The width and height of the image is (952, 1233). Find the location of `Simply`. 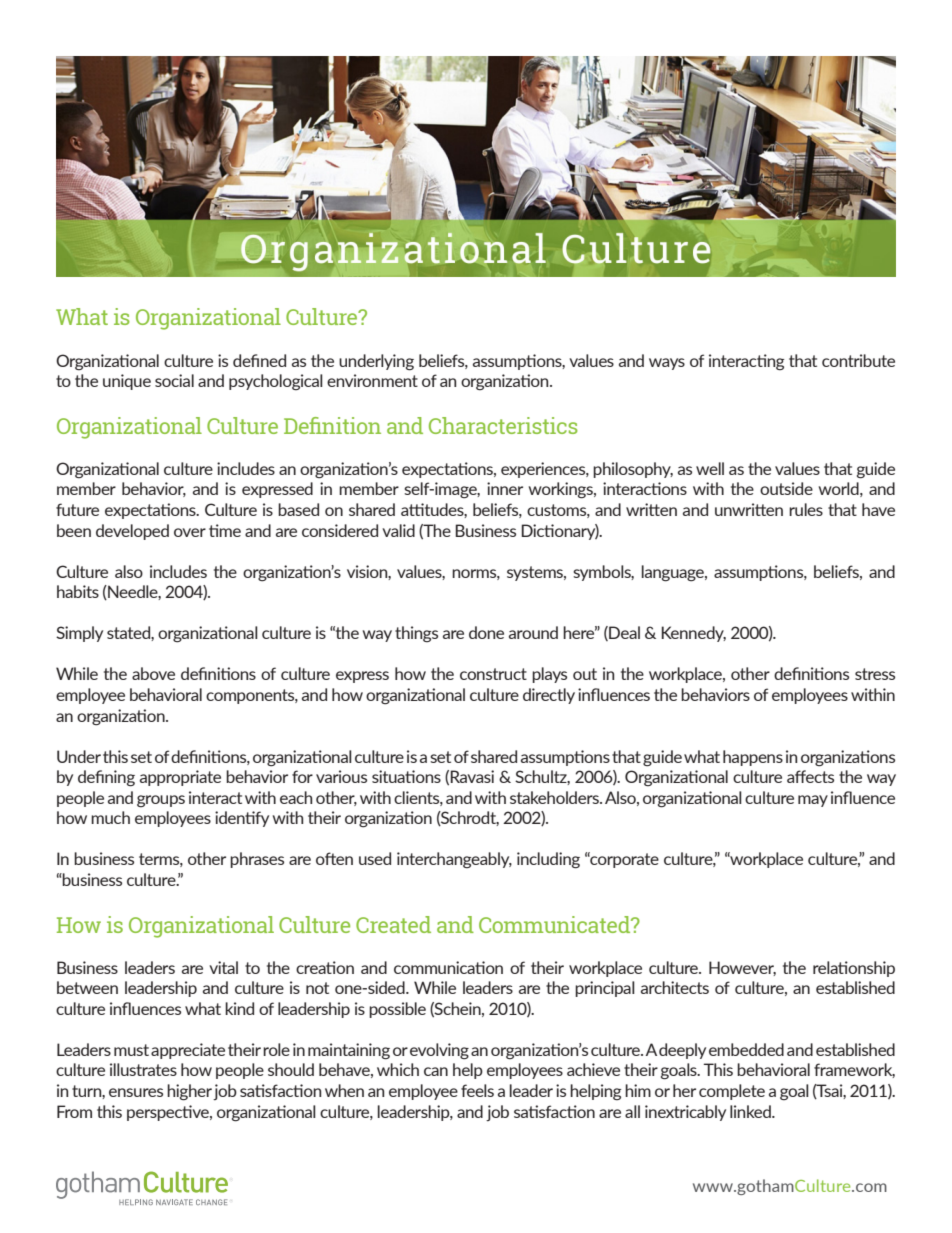

Simply is located at coordinates (79, 634).
